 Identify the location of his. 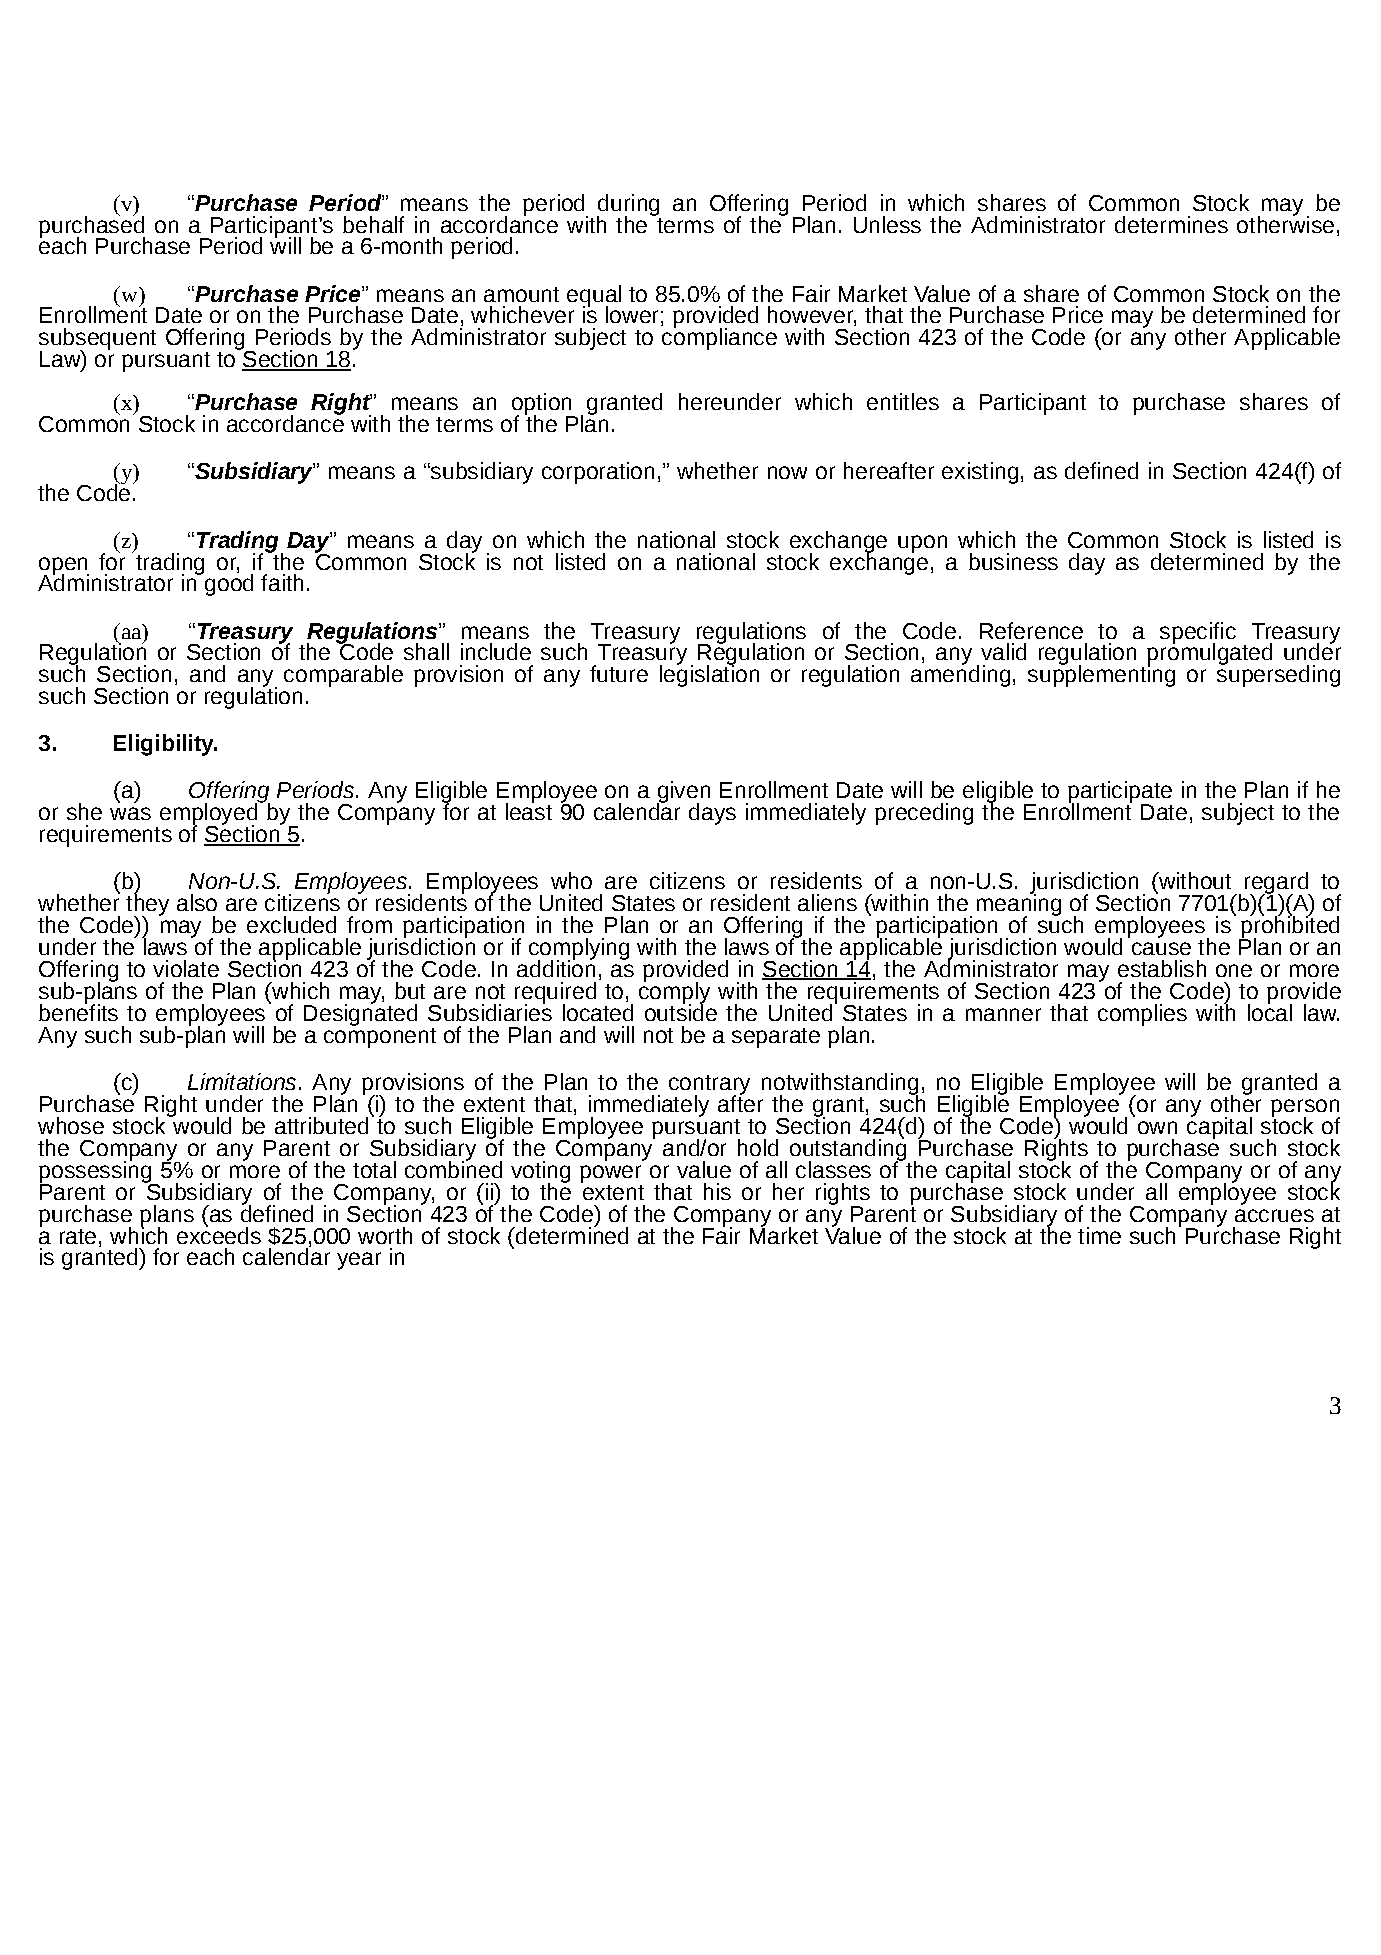
(717, 1191).
